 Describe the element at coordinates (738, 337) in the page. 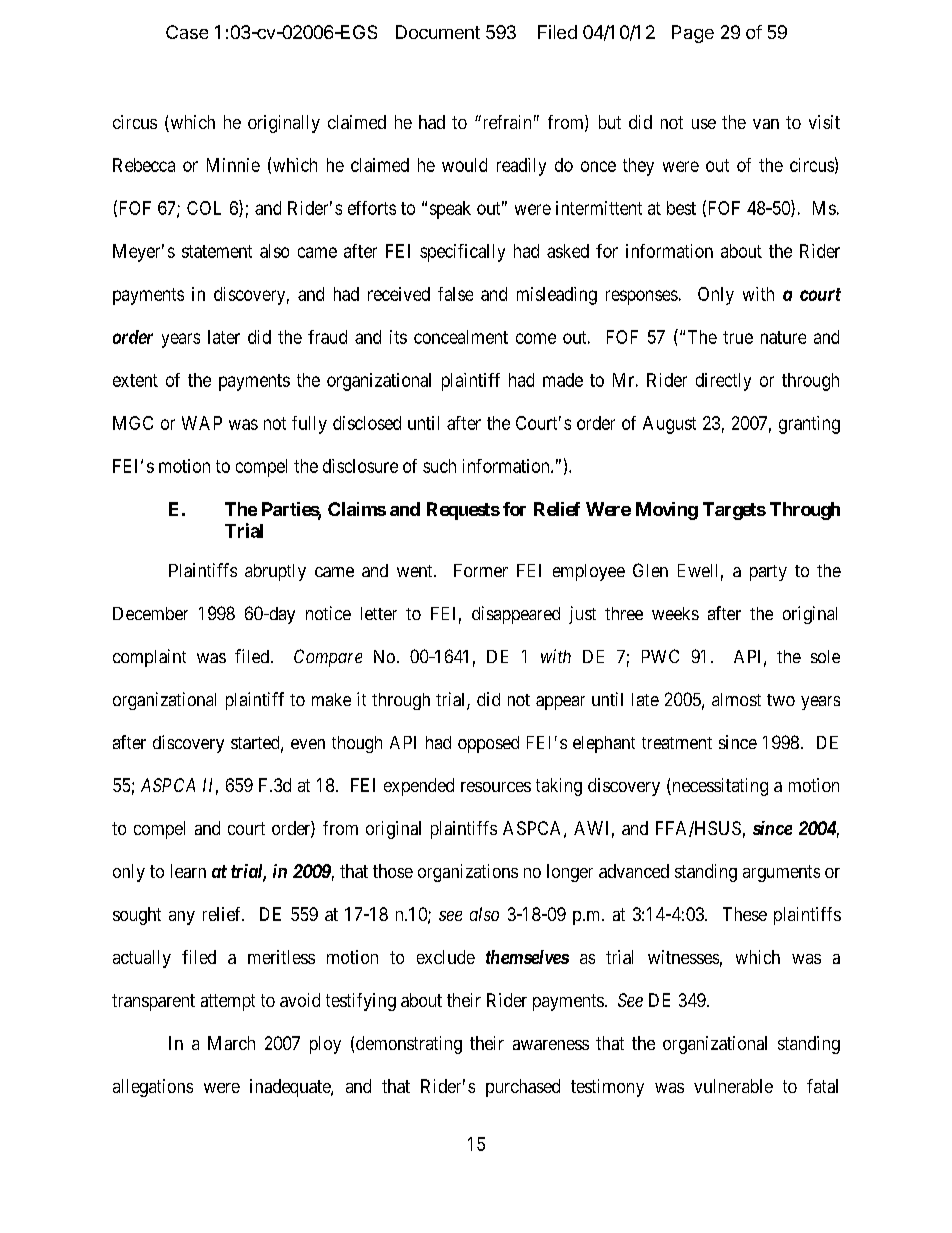

I see `true` at that location.
